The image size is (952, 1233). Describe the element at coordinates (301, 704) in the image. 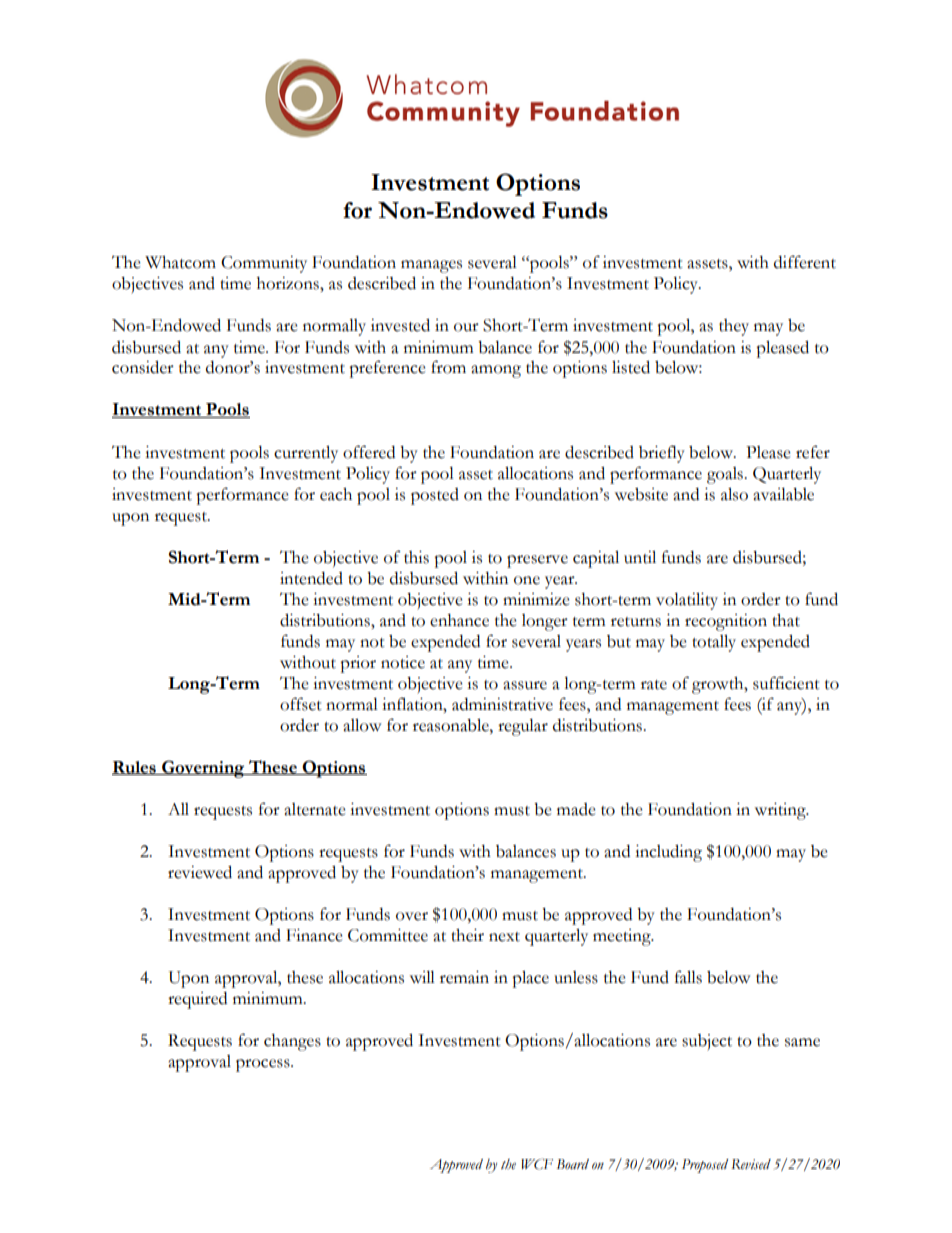

I see `offset` at that location.
